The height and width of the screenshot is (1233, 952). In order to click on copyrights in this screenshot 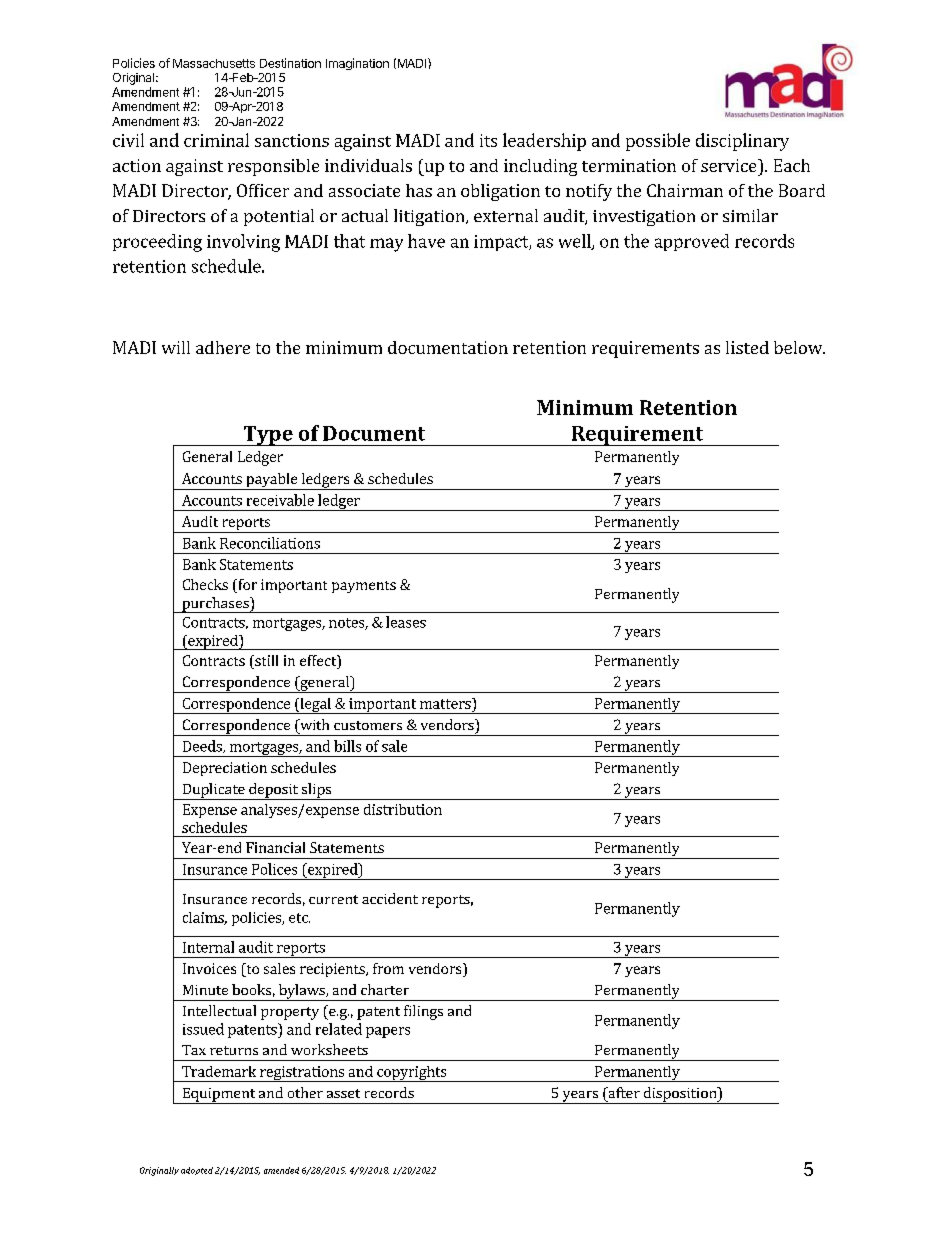, I will do `click(412, 1074)`.
